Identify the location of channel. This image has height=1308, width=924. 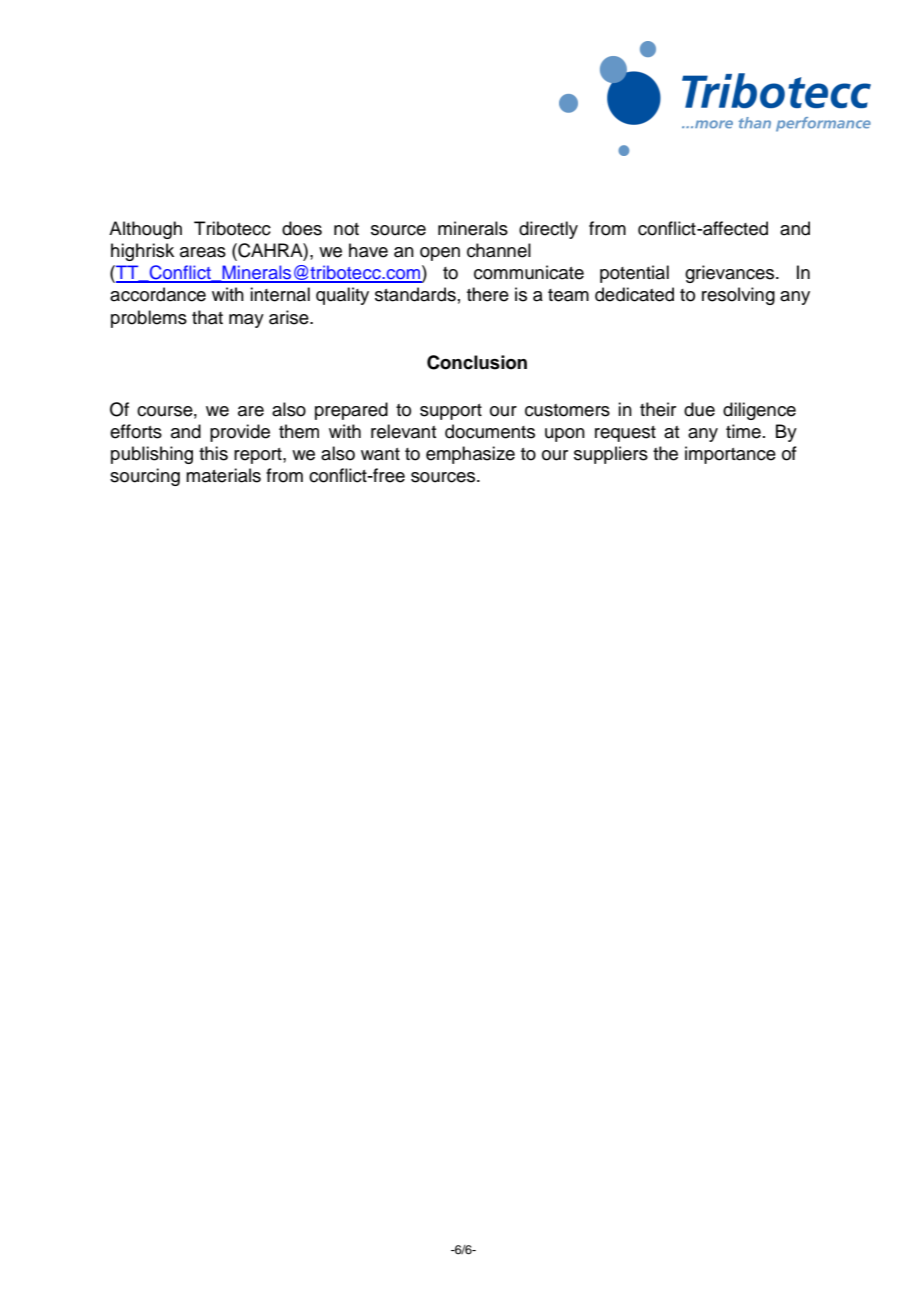
(499, 250).
